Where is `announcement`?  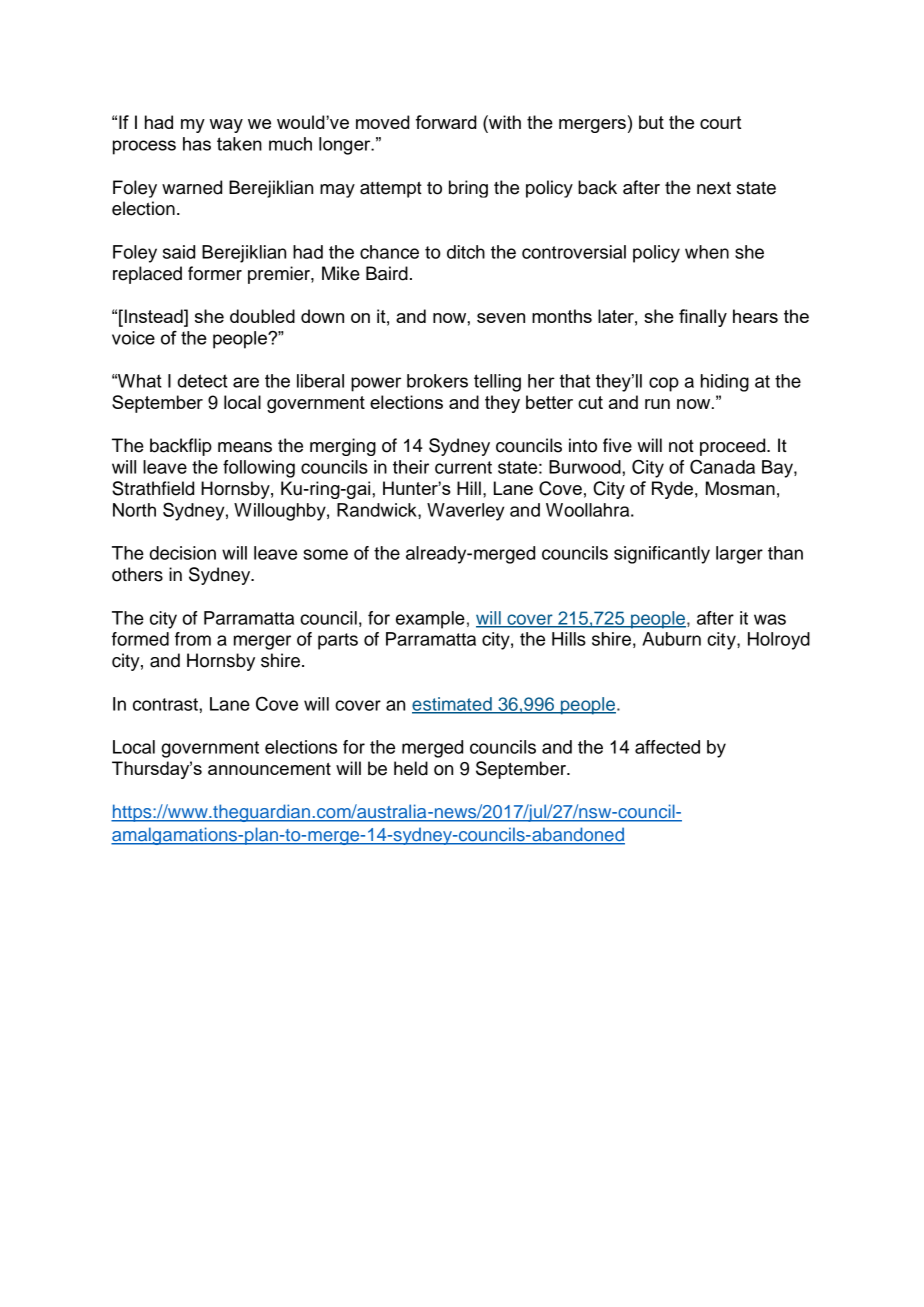 announcement is located at coordinates (269, 769).
